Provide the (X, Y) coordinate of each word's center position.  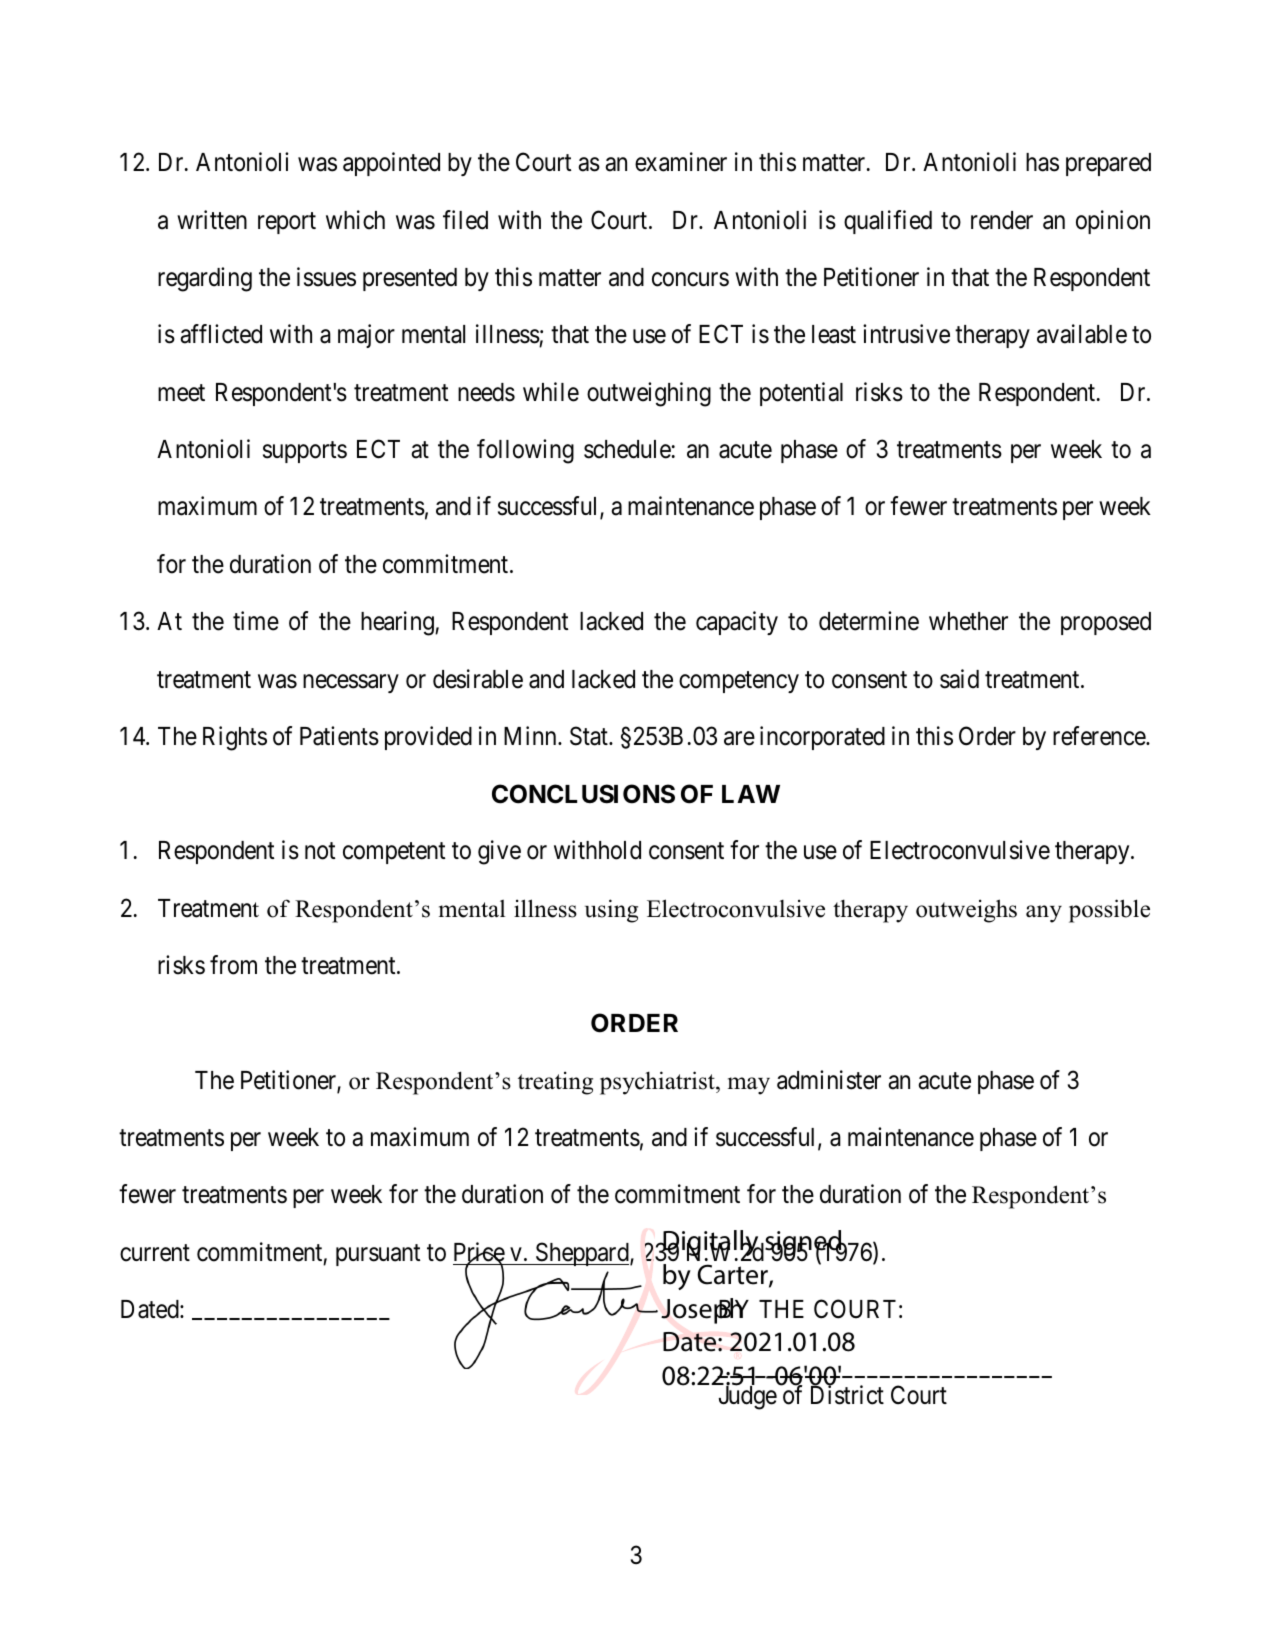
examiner (681, 162)
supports (305, 452)
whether (968, 621)
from (233, 965)
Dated (151, 1309)
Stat (590, 736)
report (287, 223)
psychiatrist (658, 1083)
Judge (748, 1397)
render (1002, 220)
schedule (627, 449)
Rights (235, 738)
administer (829, 1080)
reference (1100, 736)
